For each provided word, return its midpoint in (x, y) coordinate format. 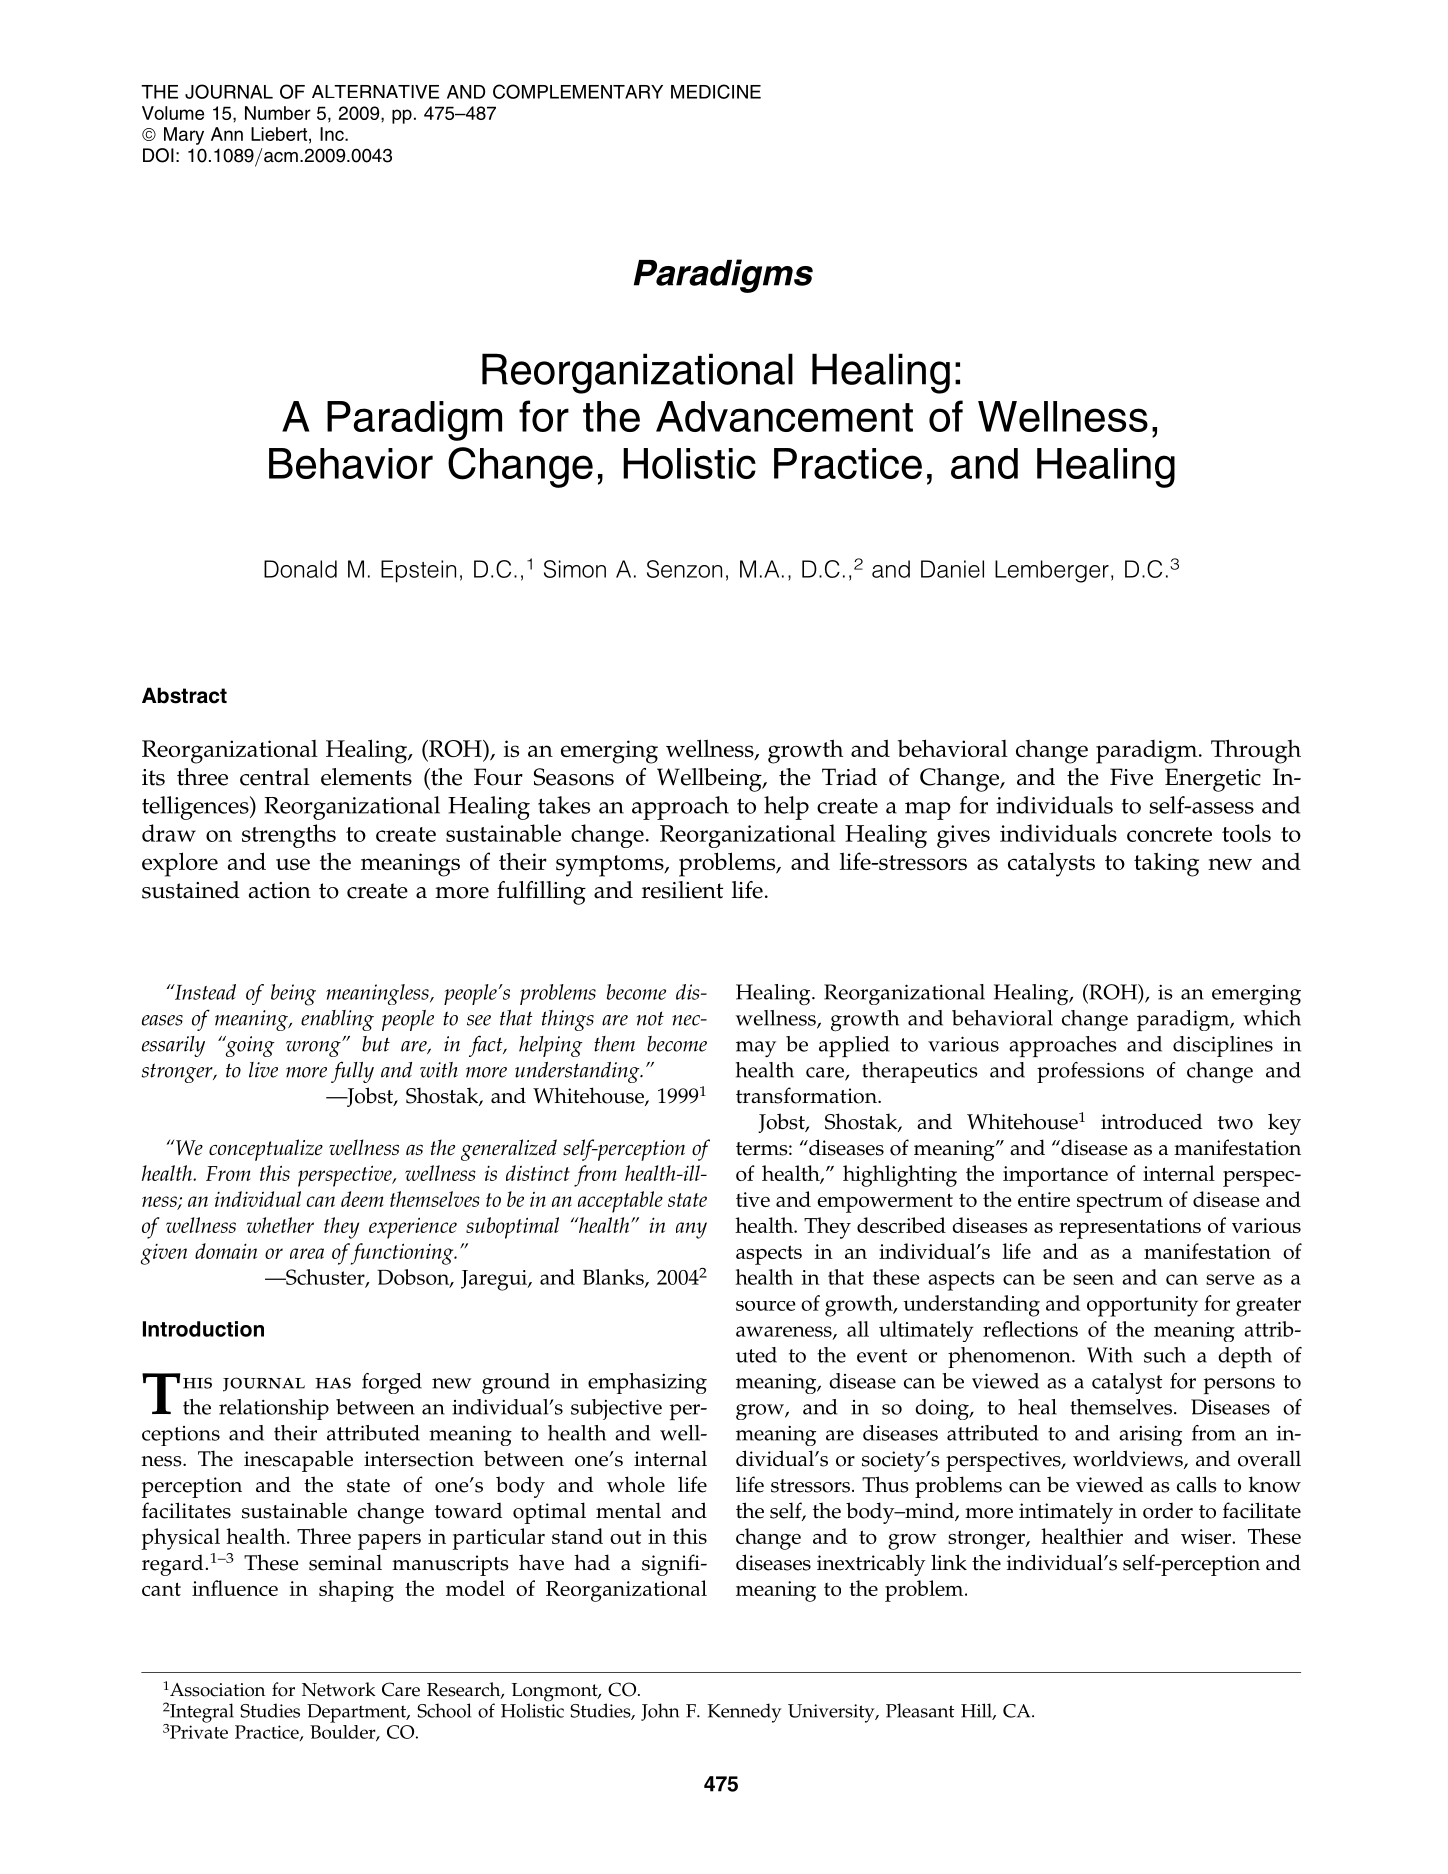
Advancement (784, 416)
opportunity (1142, 1306)
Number (278, 113)
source (766, 1306)
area (307, 1253)
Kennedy (745, 1713)
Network (339, 1689)
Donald (300, 569)
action (279, 890)
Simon (575, 569)
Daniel (952, 569)
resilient (682, 890)
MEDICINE (716, 91)
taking (1166, 864)
